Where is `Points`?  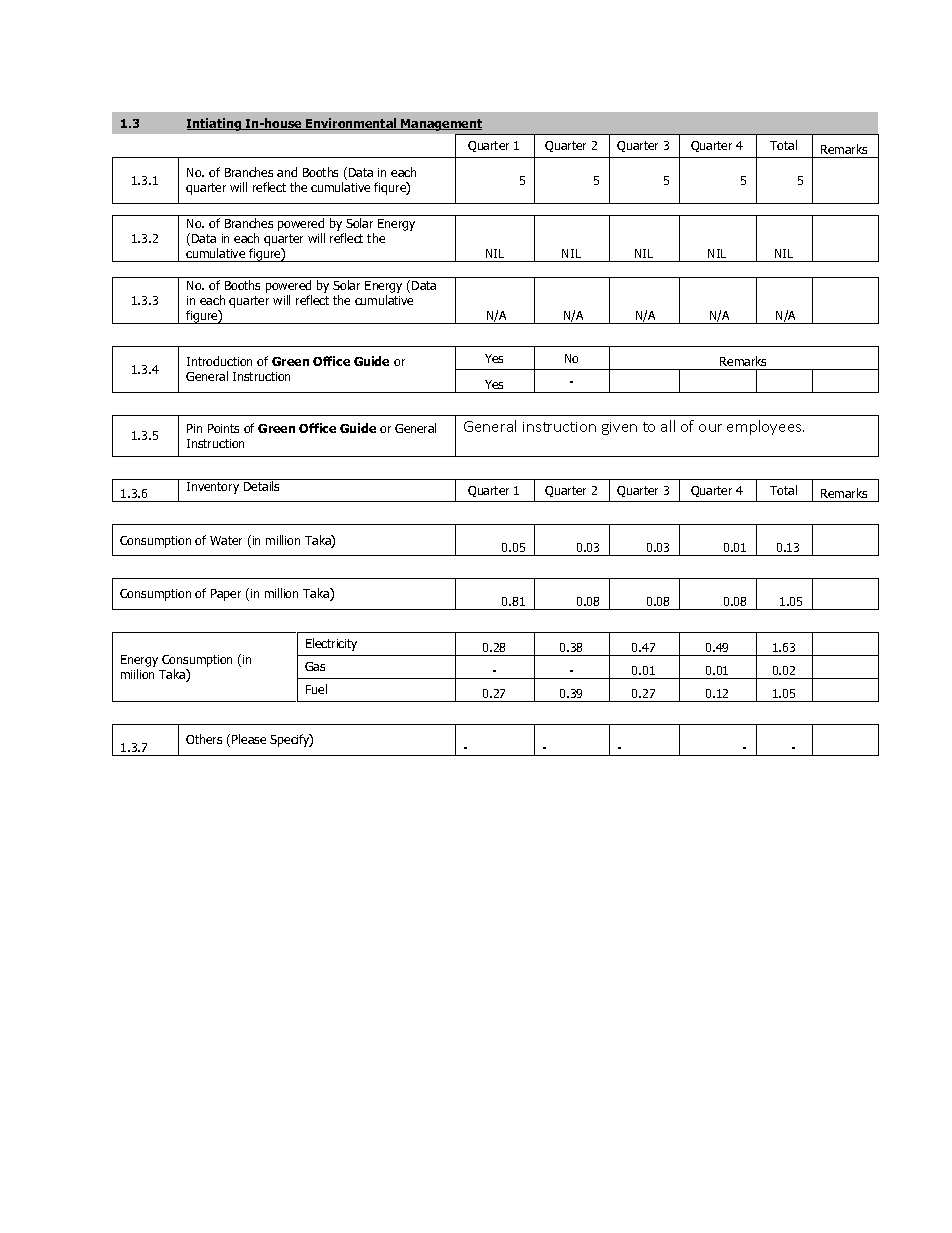
Points is located at coordinates (223, 428).
